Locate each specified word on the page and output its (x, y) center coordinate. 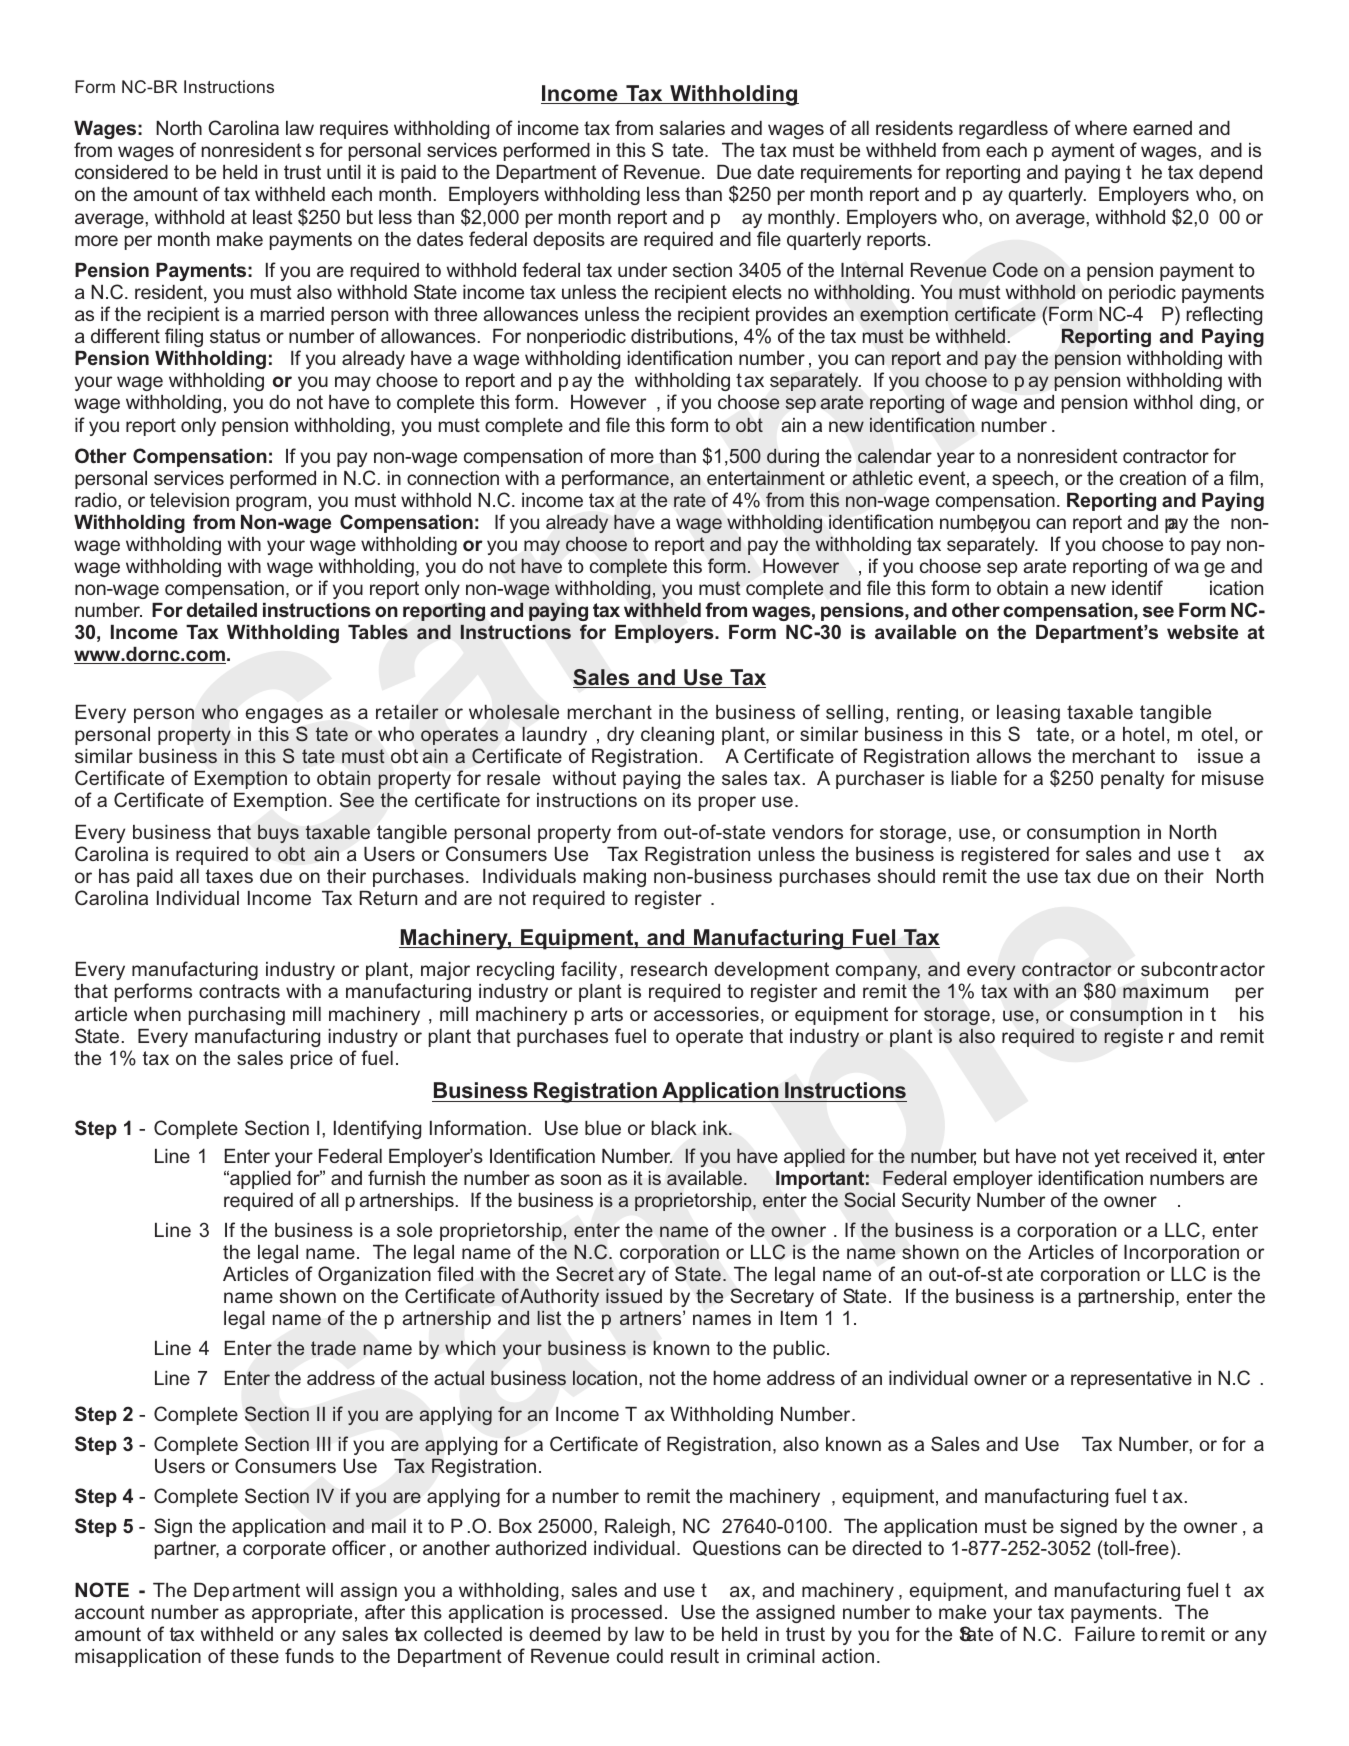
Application (720, 1092)
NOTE (102, 1590)
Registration (595, 1092)
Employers (665, 633)
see (1158, 612)
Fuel (874, 938)
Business (481, 1092)
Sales (602, 678)
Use (703, 678)
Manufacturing (769, 939)
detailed (222, 610)
